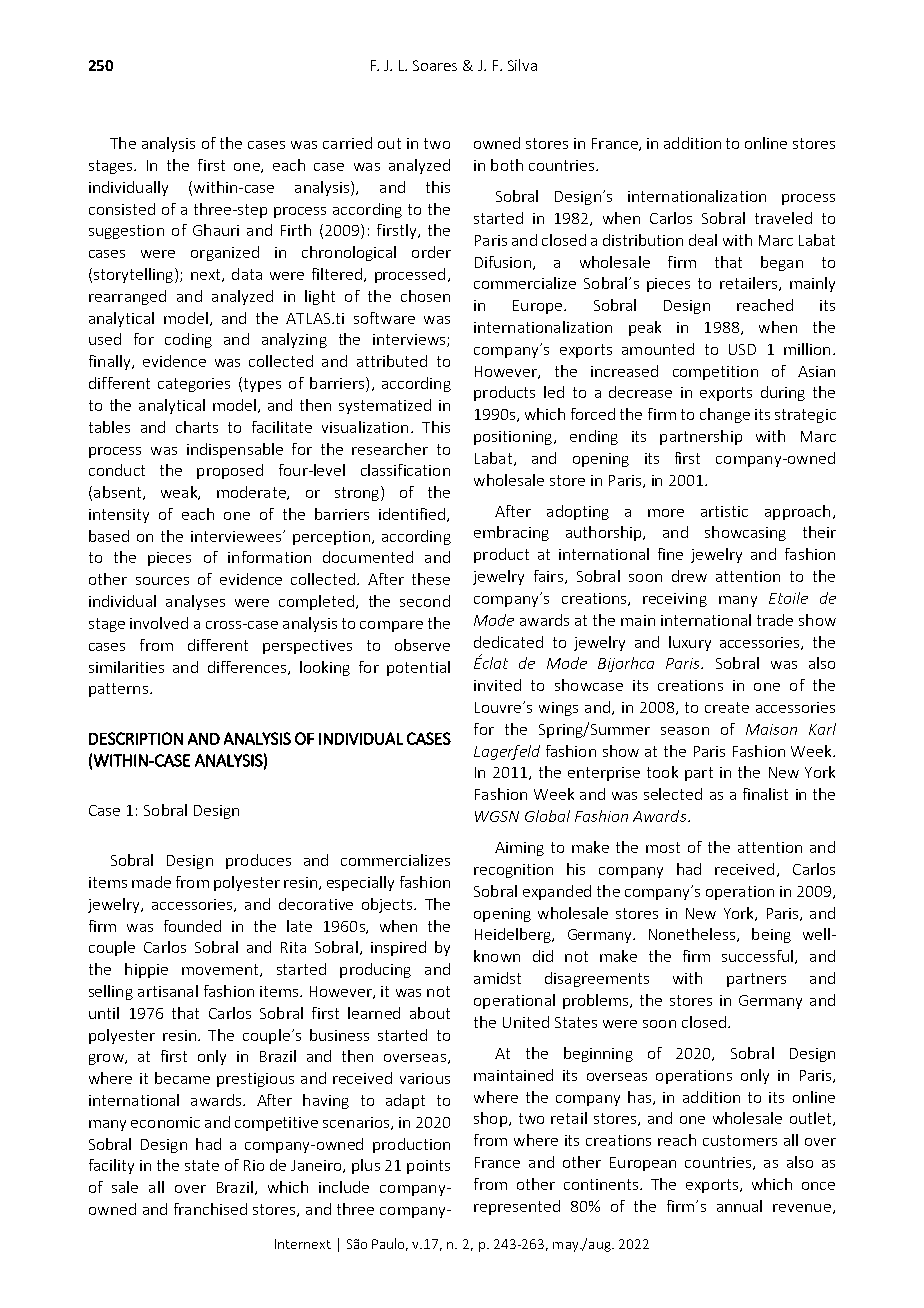  Describe the element at coordinates (783, 218) in the screenshot. I see `traveled` at that location.
